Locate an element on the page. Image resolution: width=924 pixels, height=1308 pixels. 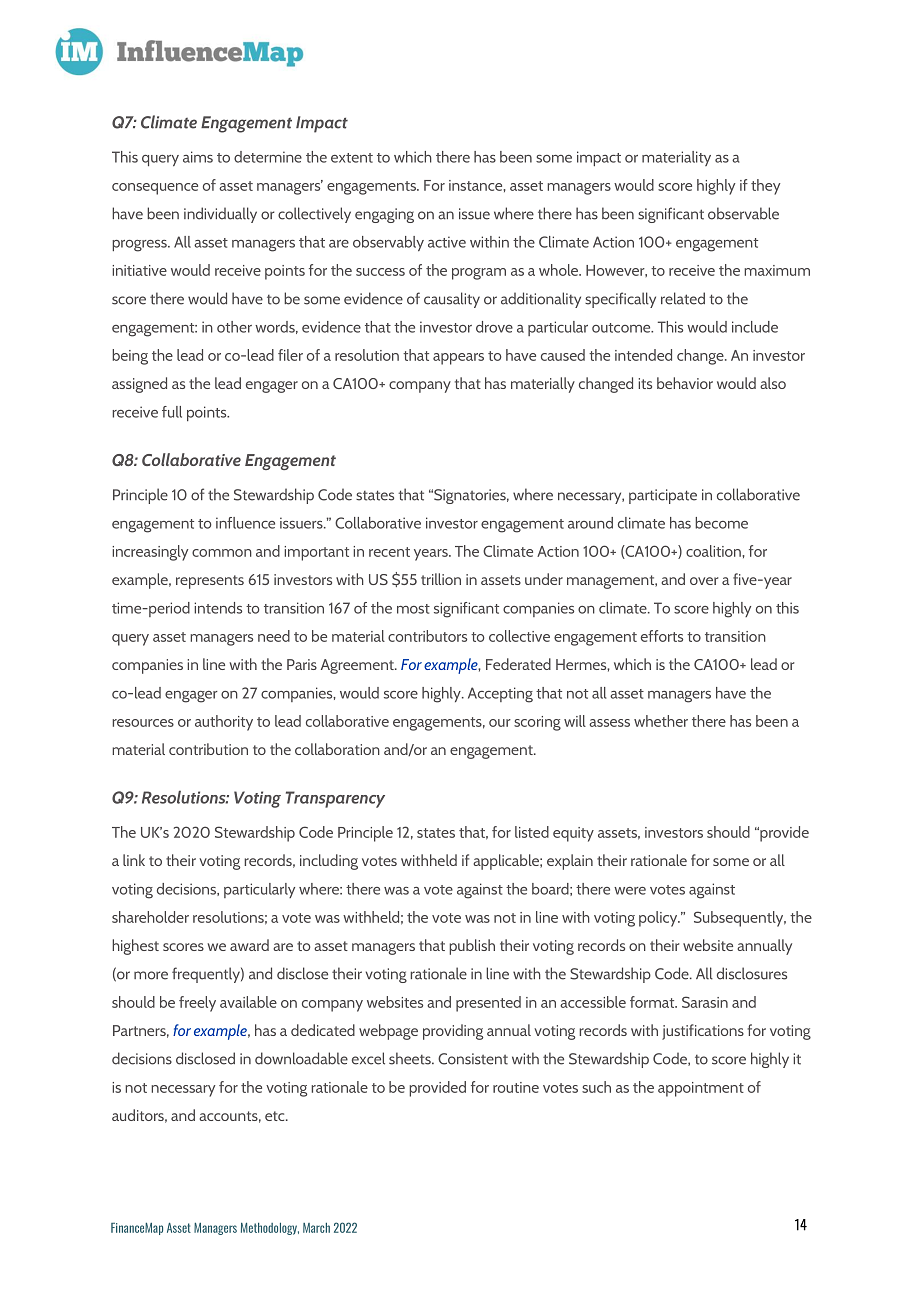
whether is located at coordinates (661, 721).
